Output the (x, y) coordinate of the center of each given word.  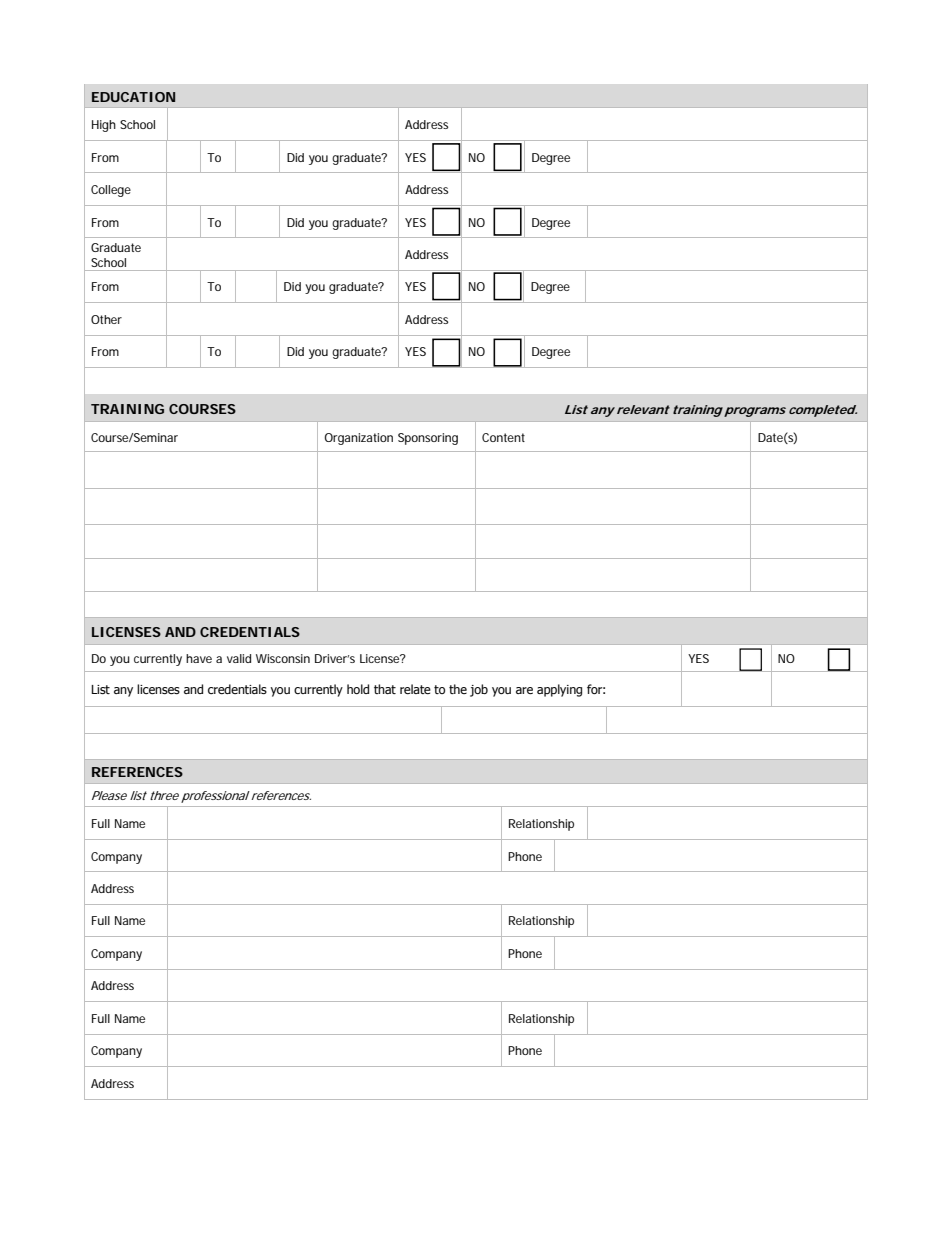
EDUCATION (133, 97)
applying (559, 690)
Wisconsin (283, 658)
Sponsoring (428, 439)
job (479, 690)
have (199, 658)
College (111, 191)
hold (358, 689)
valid (239, 658)
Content (503, 437)
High (104, 126)
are (524, 690)
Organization (358, 439)
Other (106, 319)
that (385, 689)
